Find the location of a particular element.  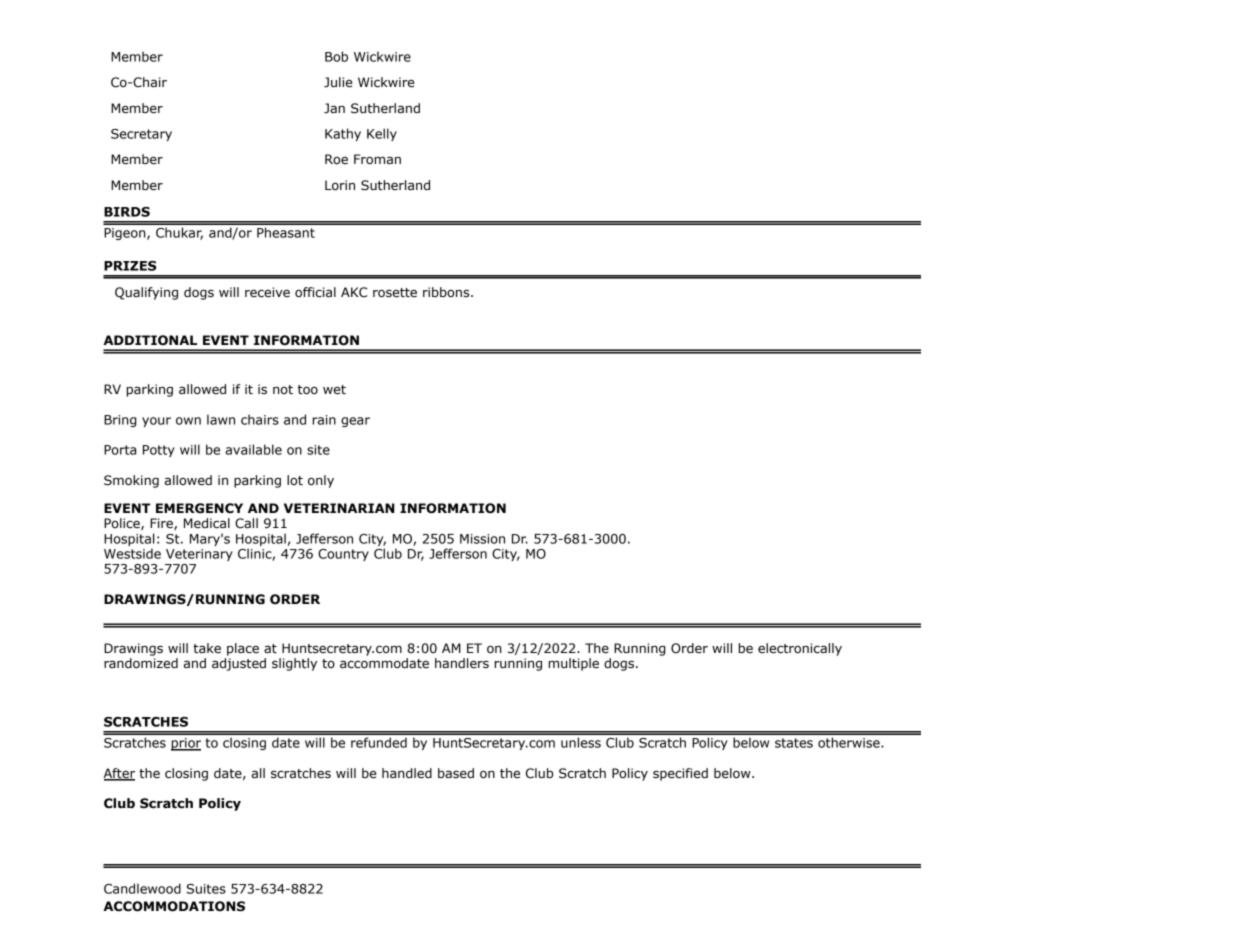

Bob is located at coordinates (336, 56).
